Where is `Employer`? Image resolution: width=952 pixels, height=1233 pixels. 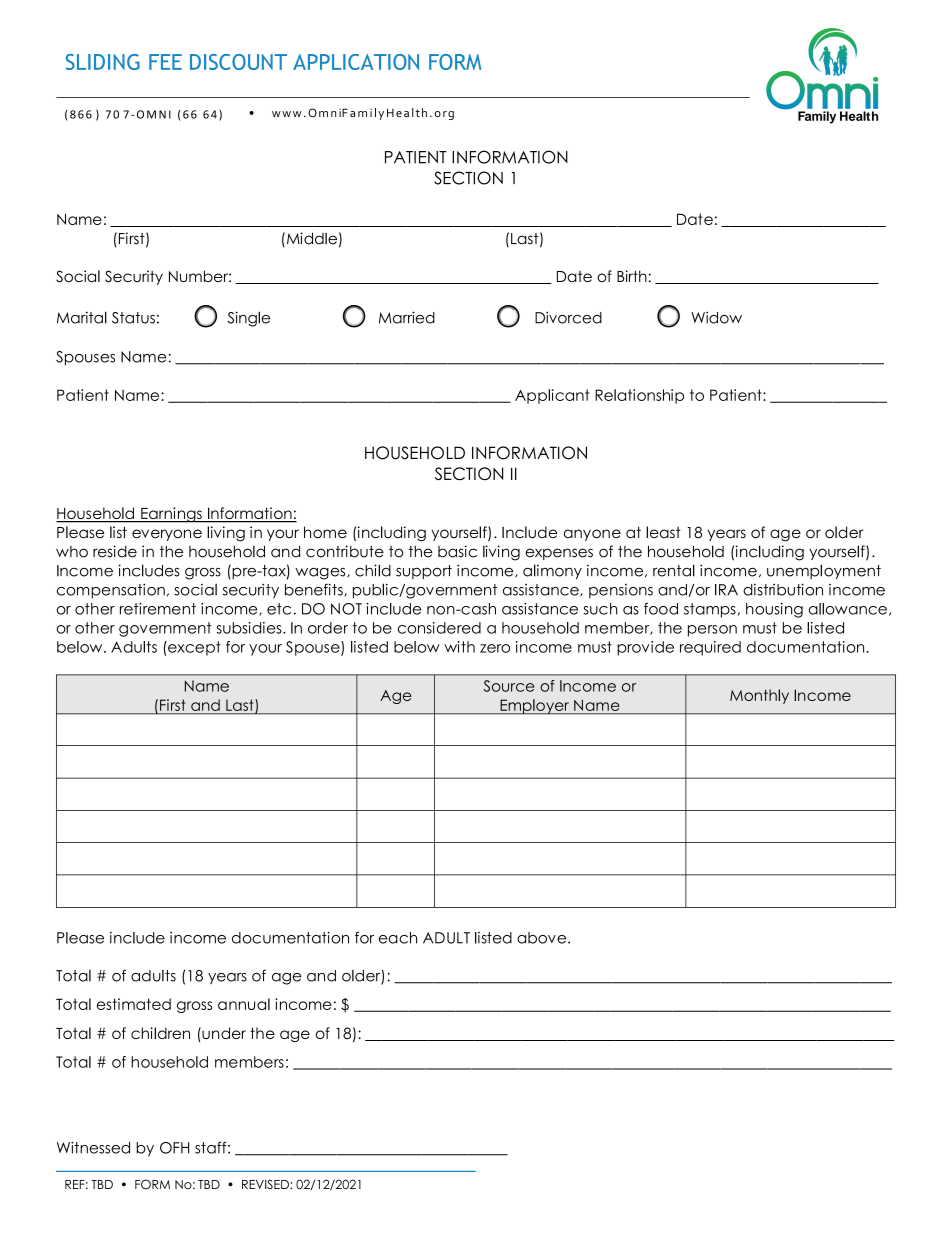 Employer is located at coordinates (534, 707).
